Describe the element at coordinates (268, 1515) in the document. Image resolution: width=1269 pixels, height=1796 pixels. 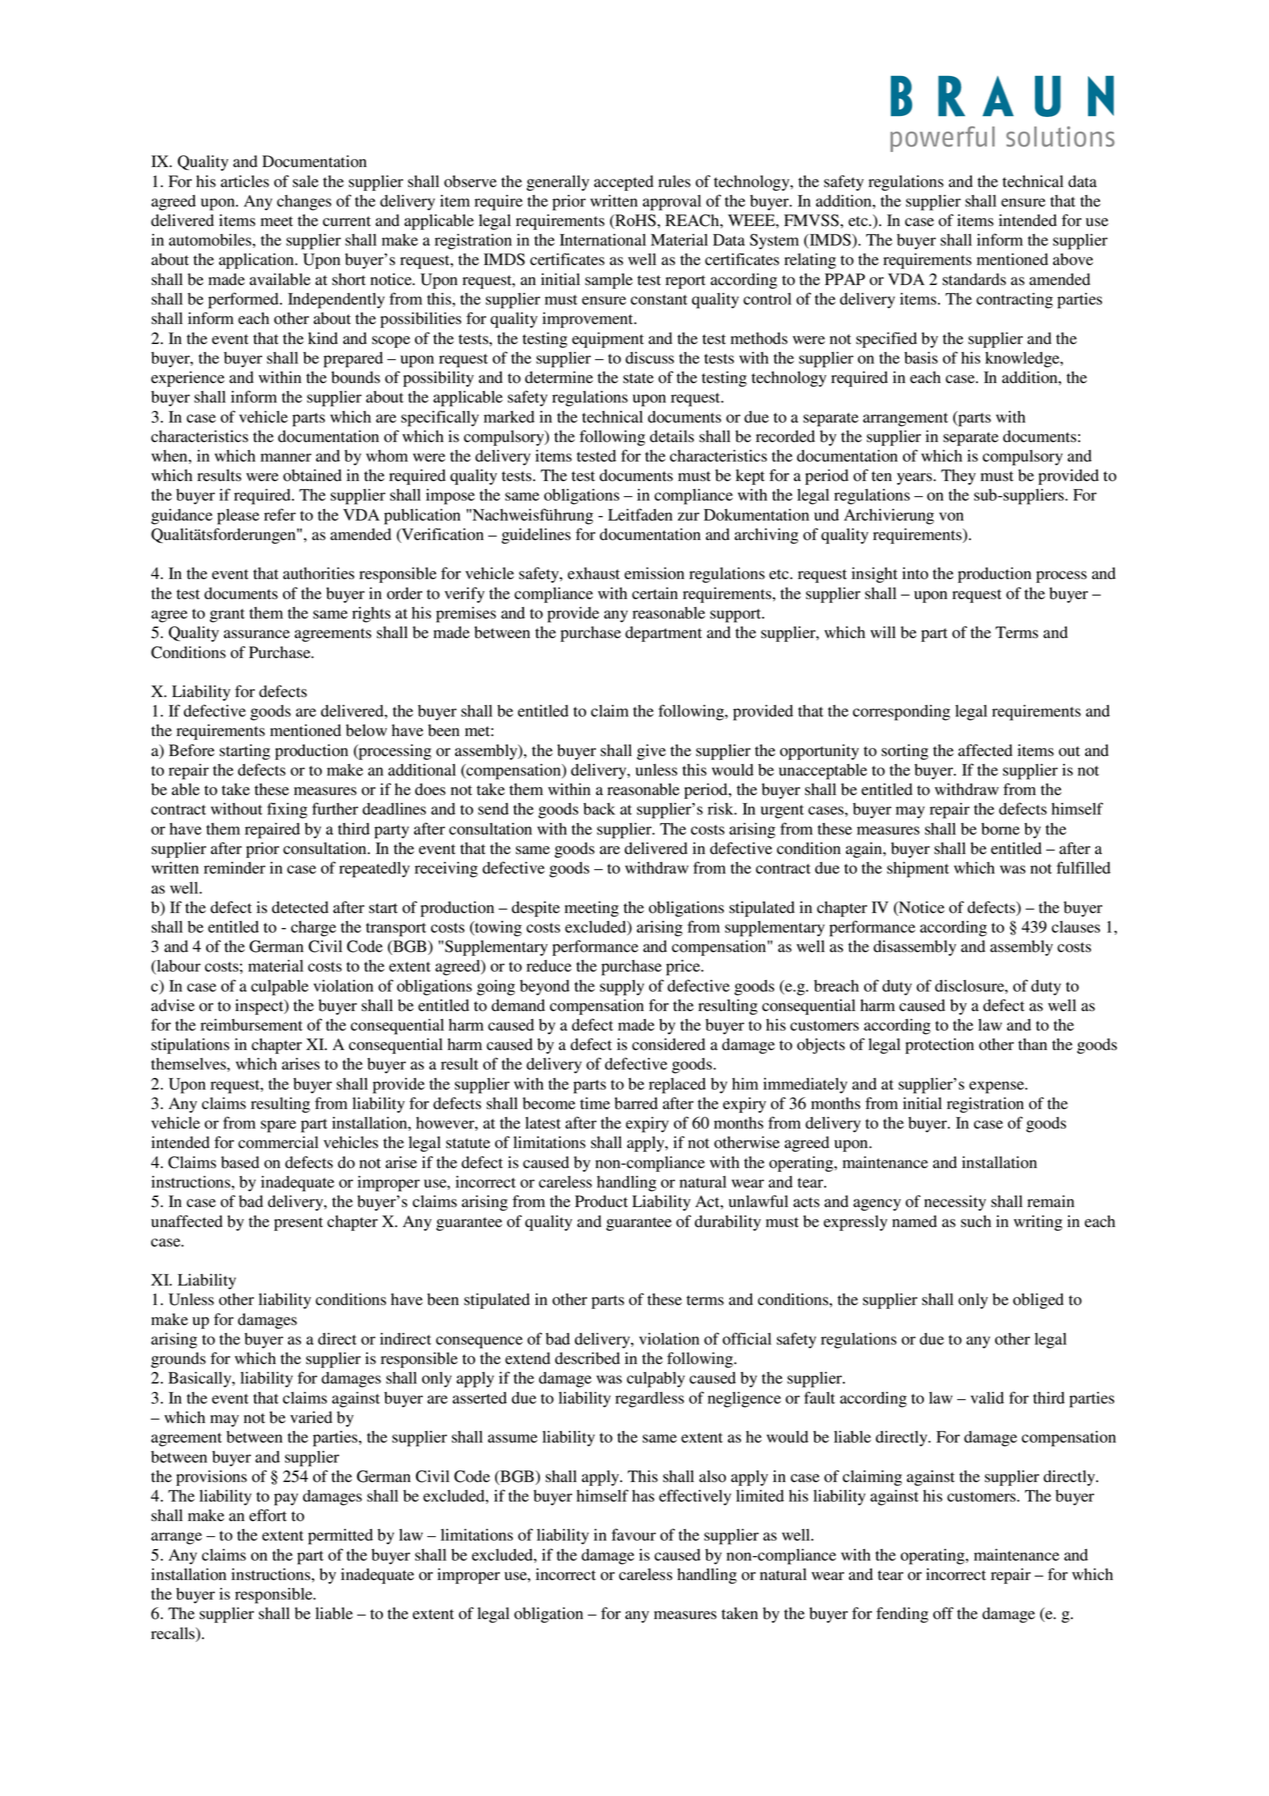
I see `effort` at that location.
